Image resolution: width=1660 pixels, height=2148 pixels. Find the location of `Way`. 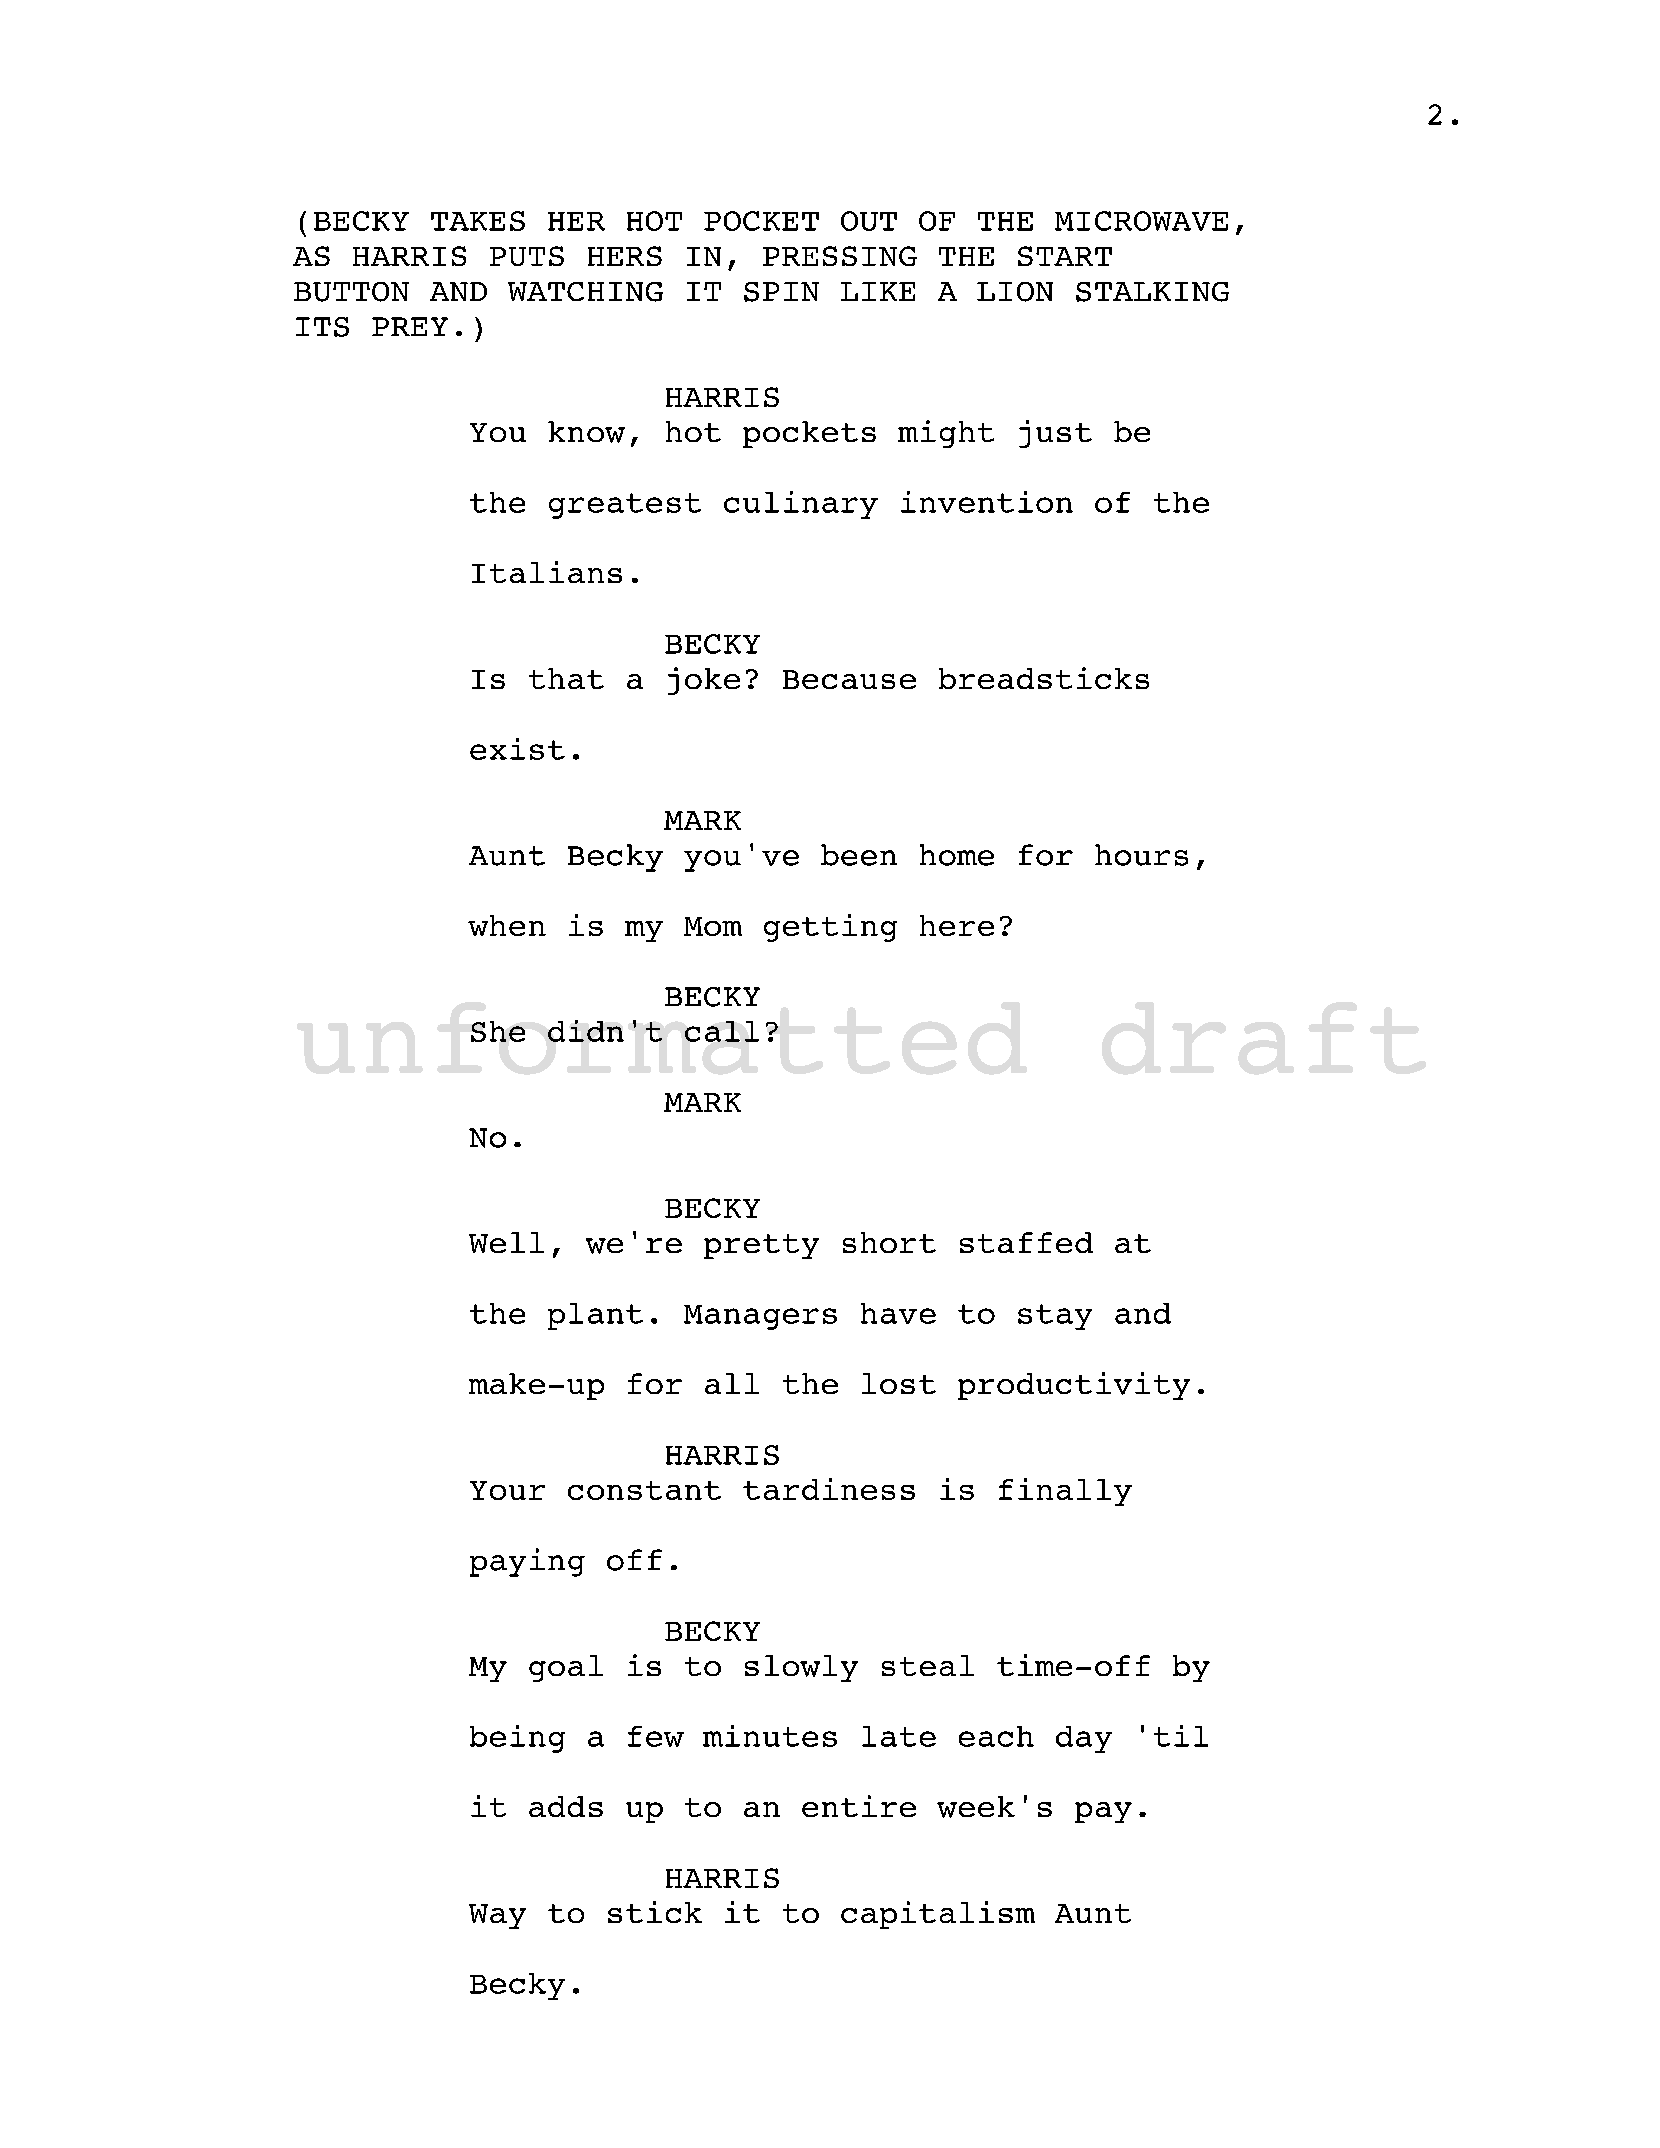

Way is located at coordinates (497, 1916).
